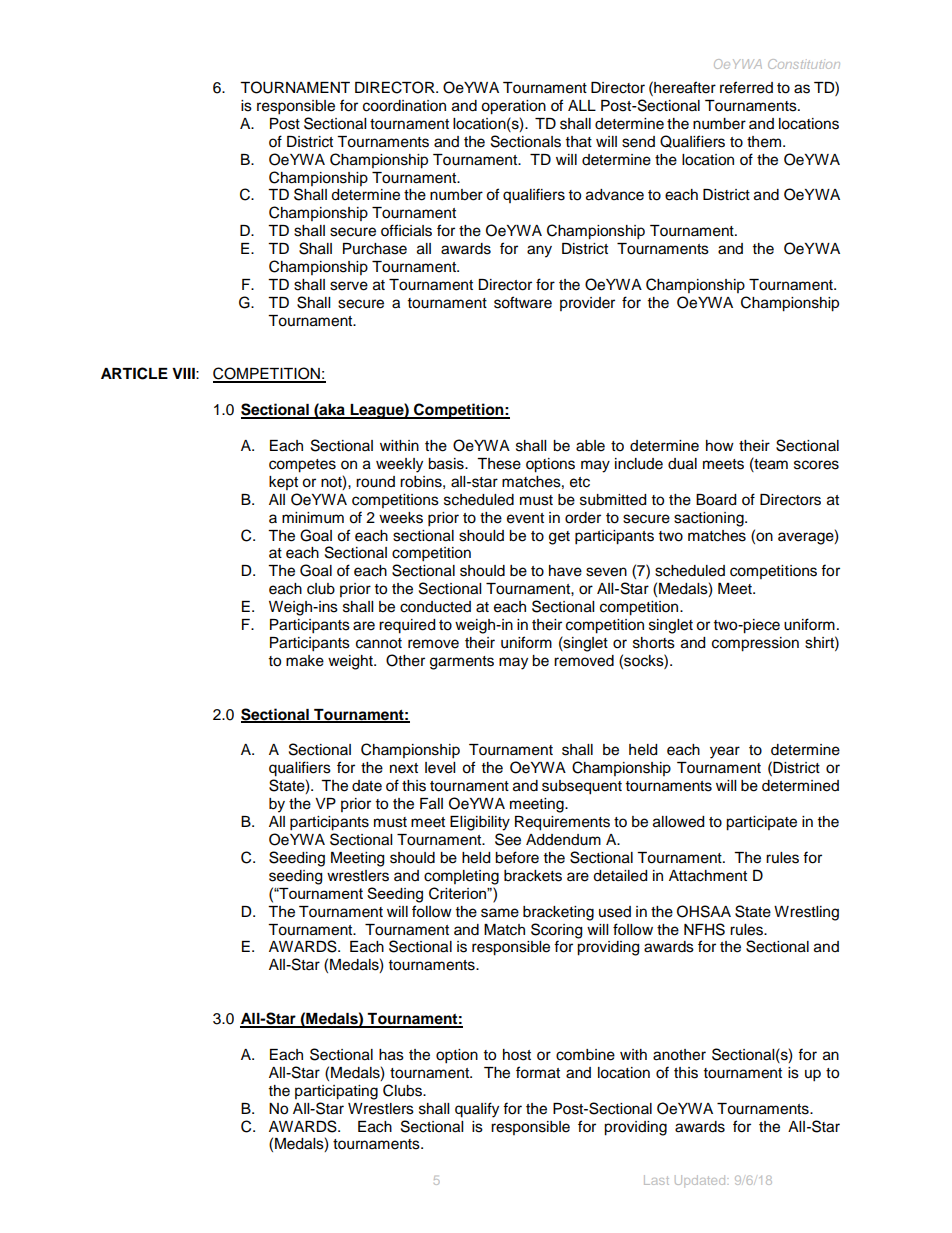 The height and width of the screenshot is (1233, 952). I want to click on coordination, so click(404, 106).
